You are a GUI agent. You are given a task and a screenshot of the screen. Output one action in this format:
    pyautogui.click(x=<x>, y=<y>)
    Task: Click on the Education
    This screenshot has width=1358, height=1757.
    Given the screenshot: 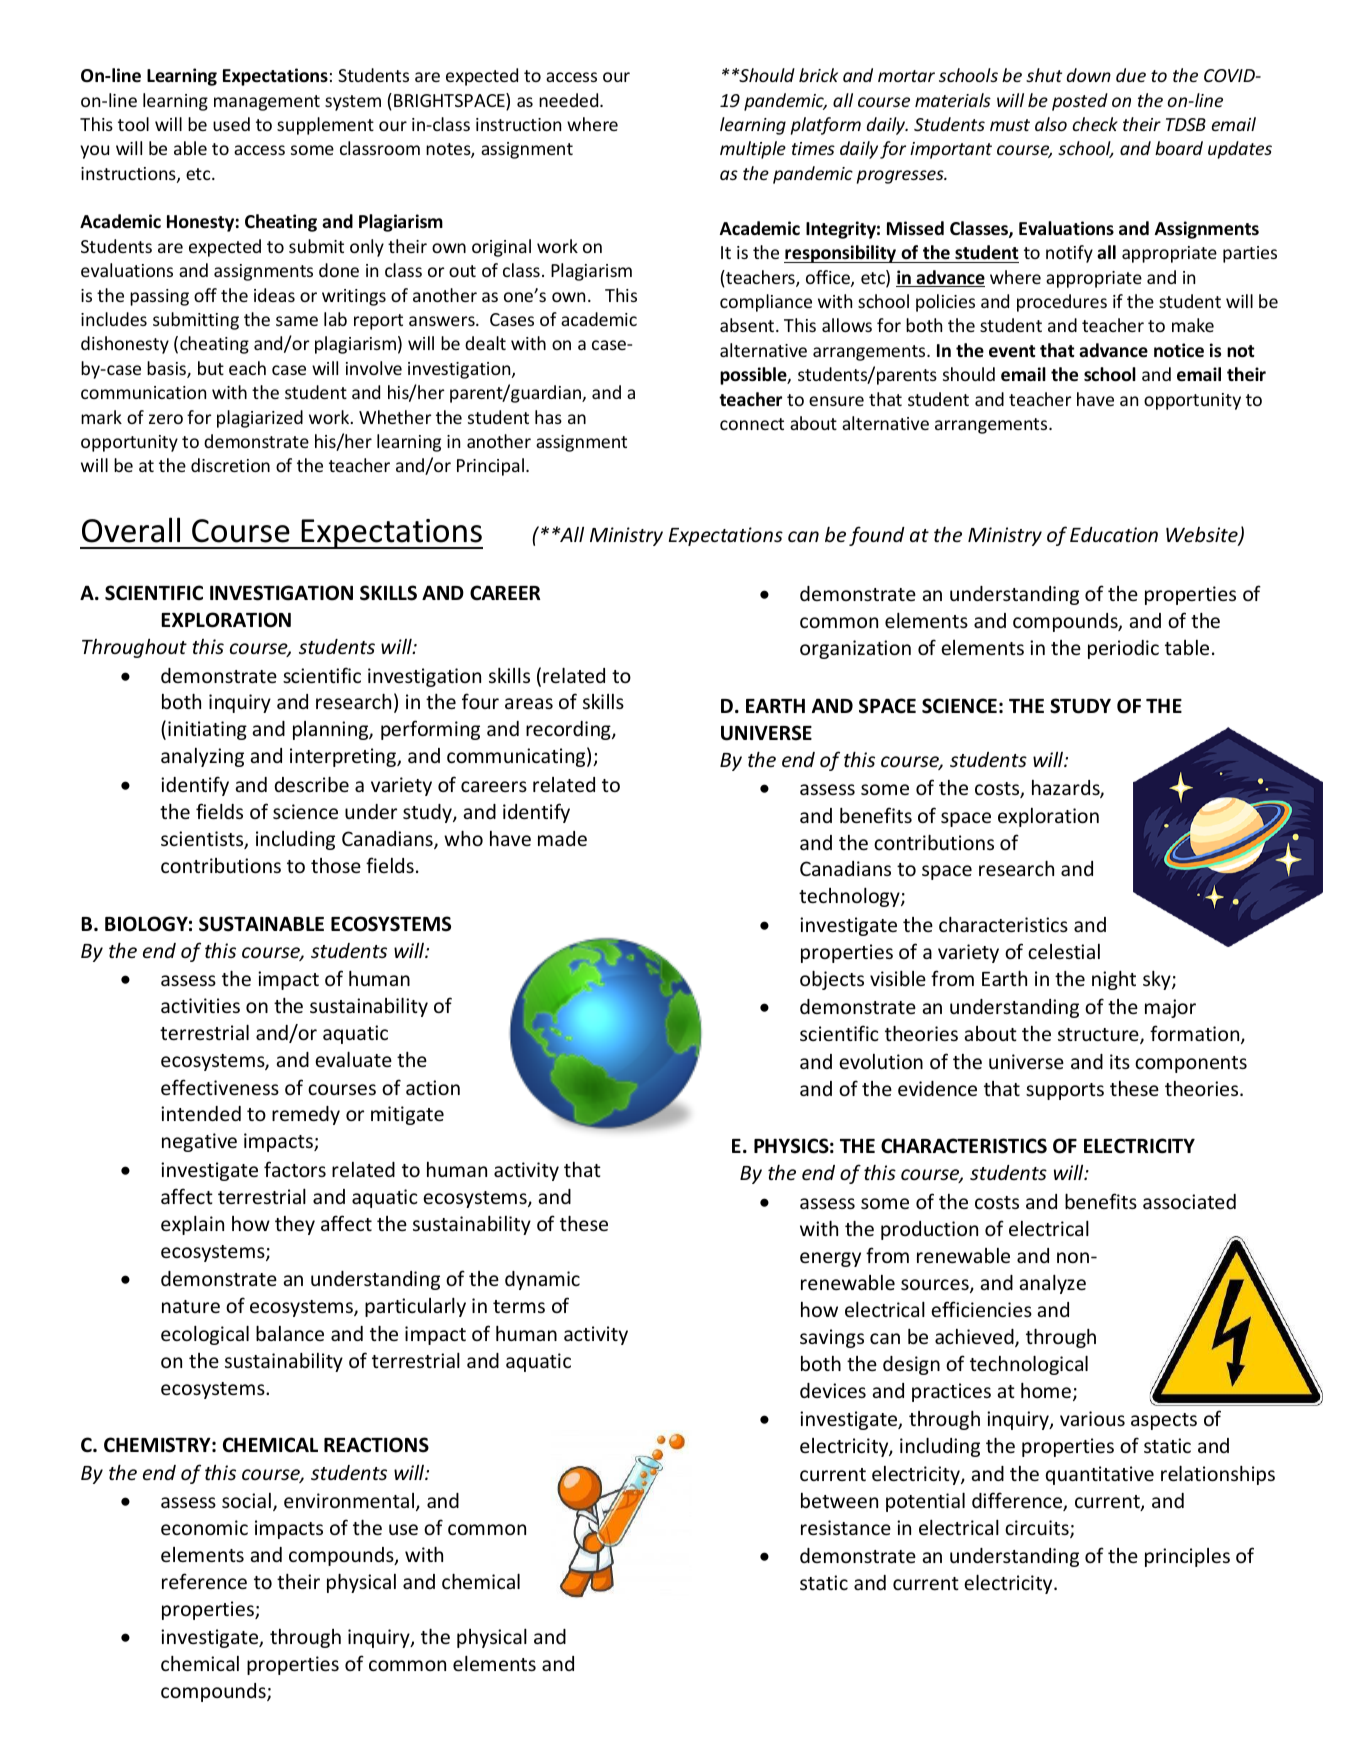 What is the action you would take?
    pyautogui.click(x=1114, y=534)
